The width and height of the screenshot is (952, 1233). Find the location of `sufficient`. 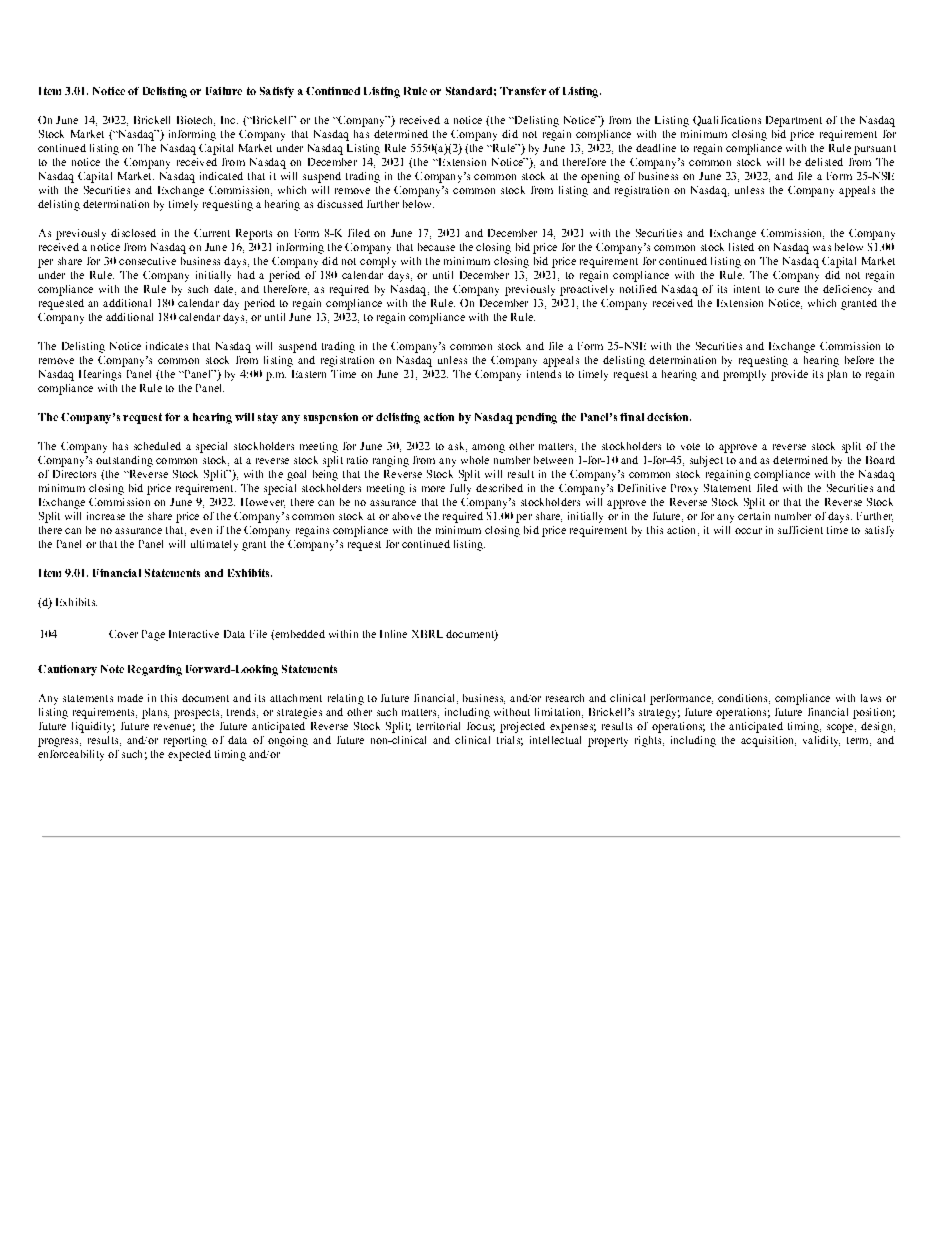

sufficient is located at coordinates (800, 530).
